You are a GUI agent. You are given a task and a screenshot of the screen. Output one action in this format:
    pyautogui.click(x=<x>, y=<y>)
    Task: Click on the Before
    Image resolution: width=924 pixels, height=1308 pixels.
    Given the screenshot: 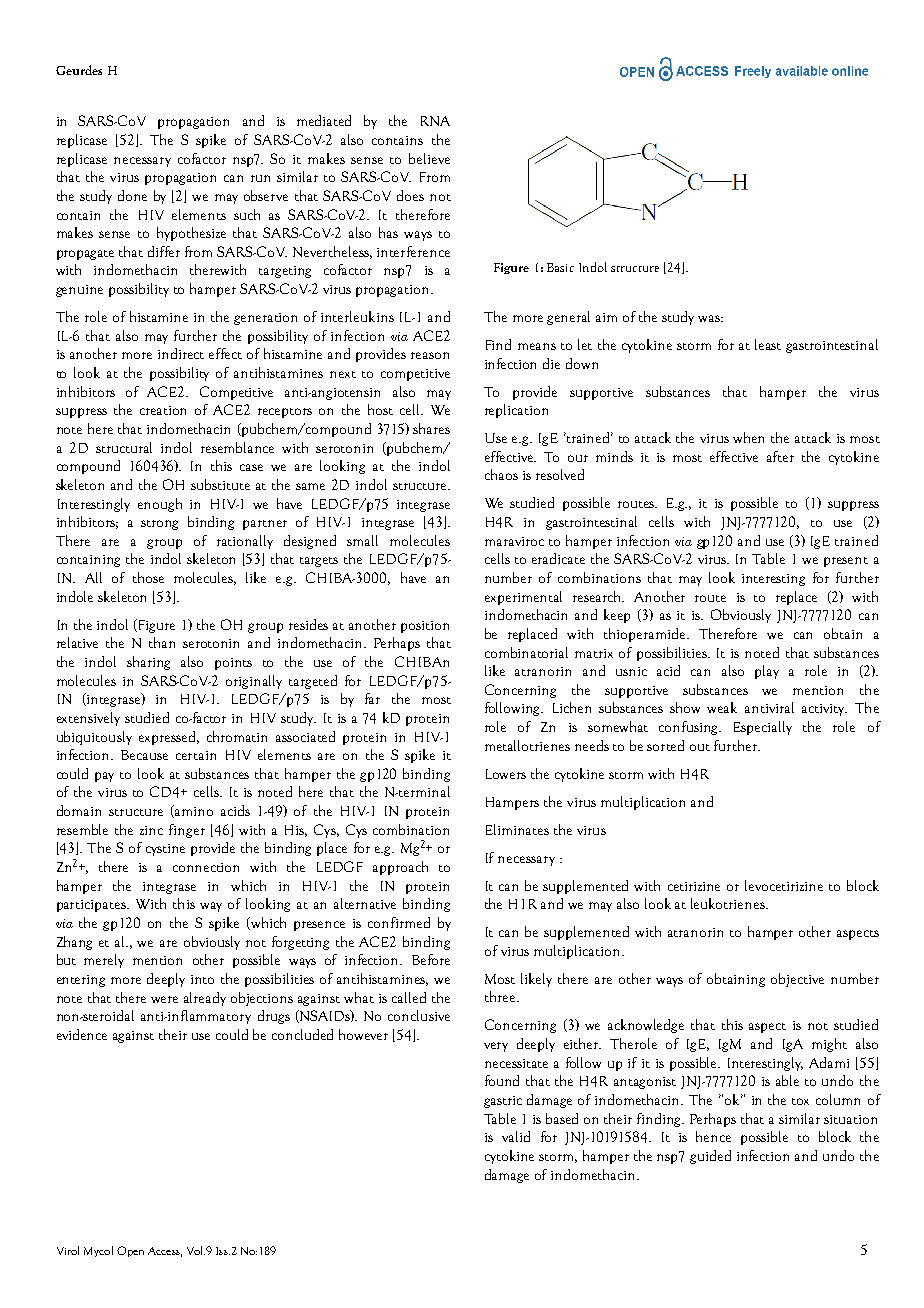 What is the action you would take?
    pyautogui.click(x=431, y=959)
